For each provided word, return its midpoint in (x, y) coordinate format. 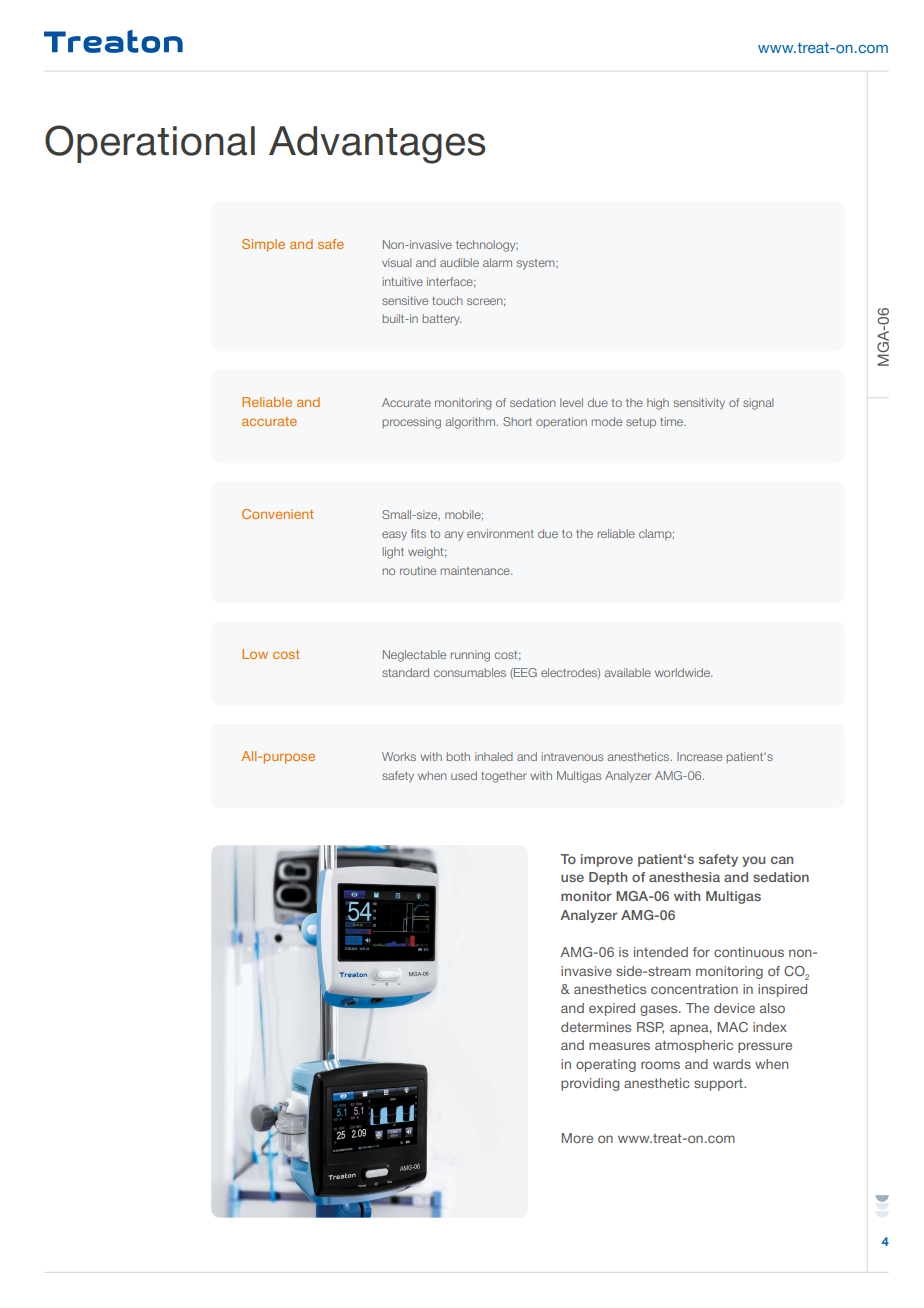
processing (412, 423)
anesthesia (684, 877)
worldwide (683, 672)
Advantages (377, 145)
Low (255, 654)
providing (590, 1084)
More (577, 1138)
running (470, 656)
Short (517, 421)
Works (399, 756)
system (537, 264)
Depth (608, 878)
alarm (497, 262)
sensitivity (699, 404)
